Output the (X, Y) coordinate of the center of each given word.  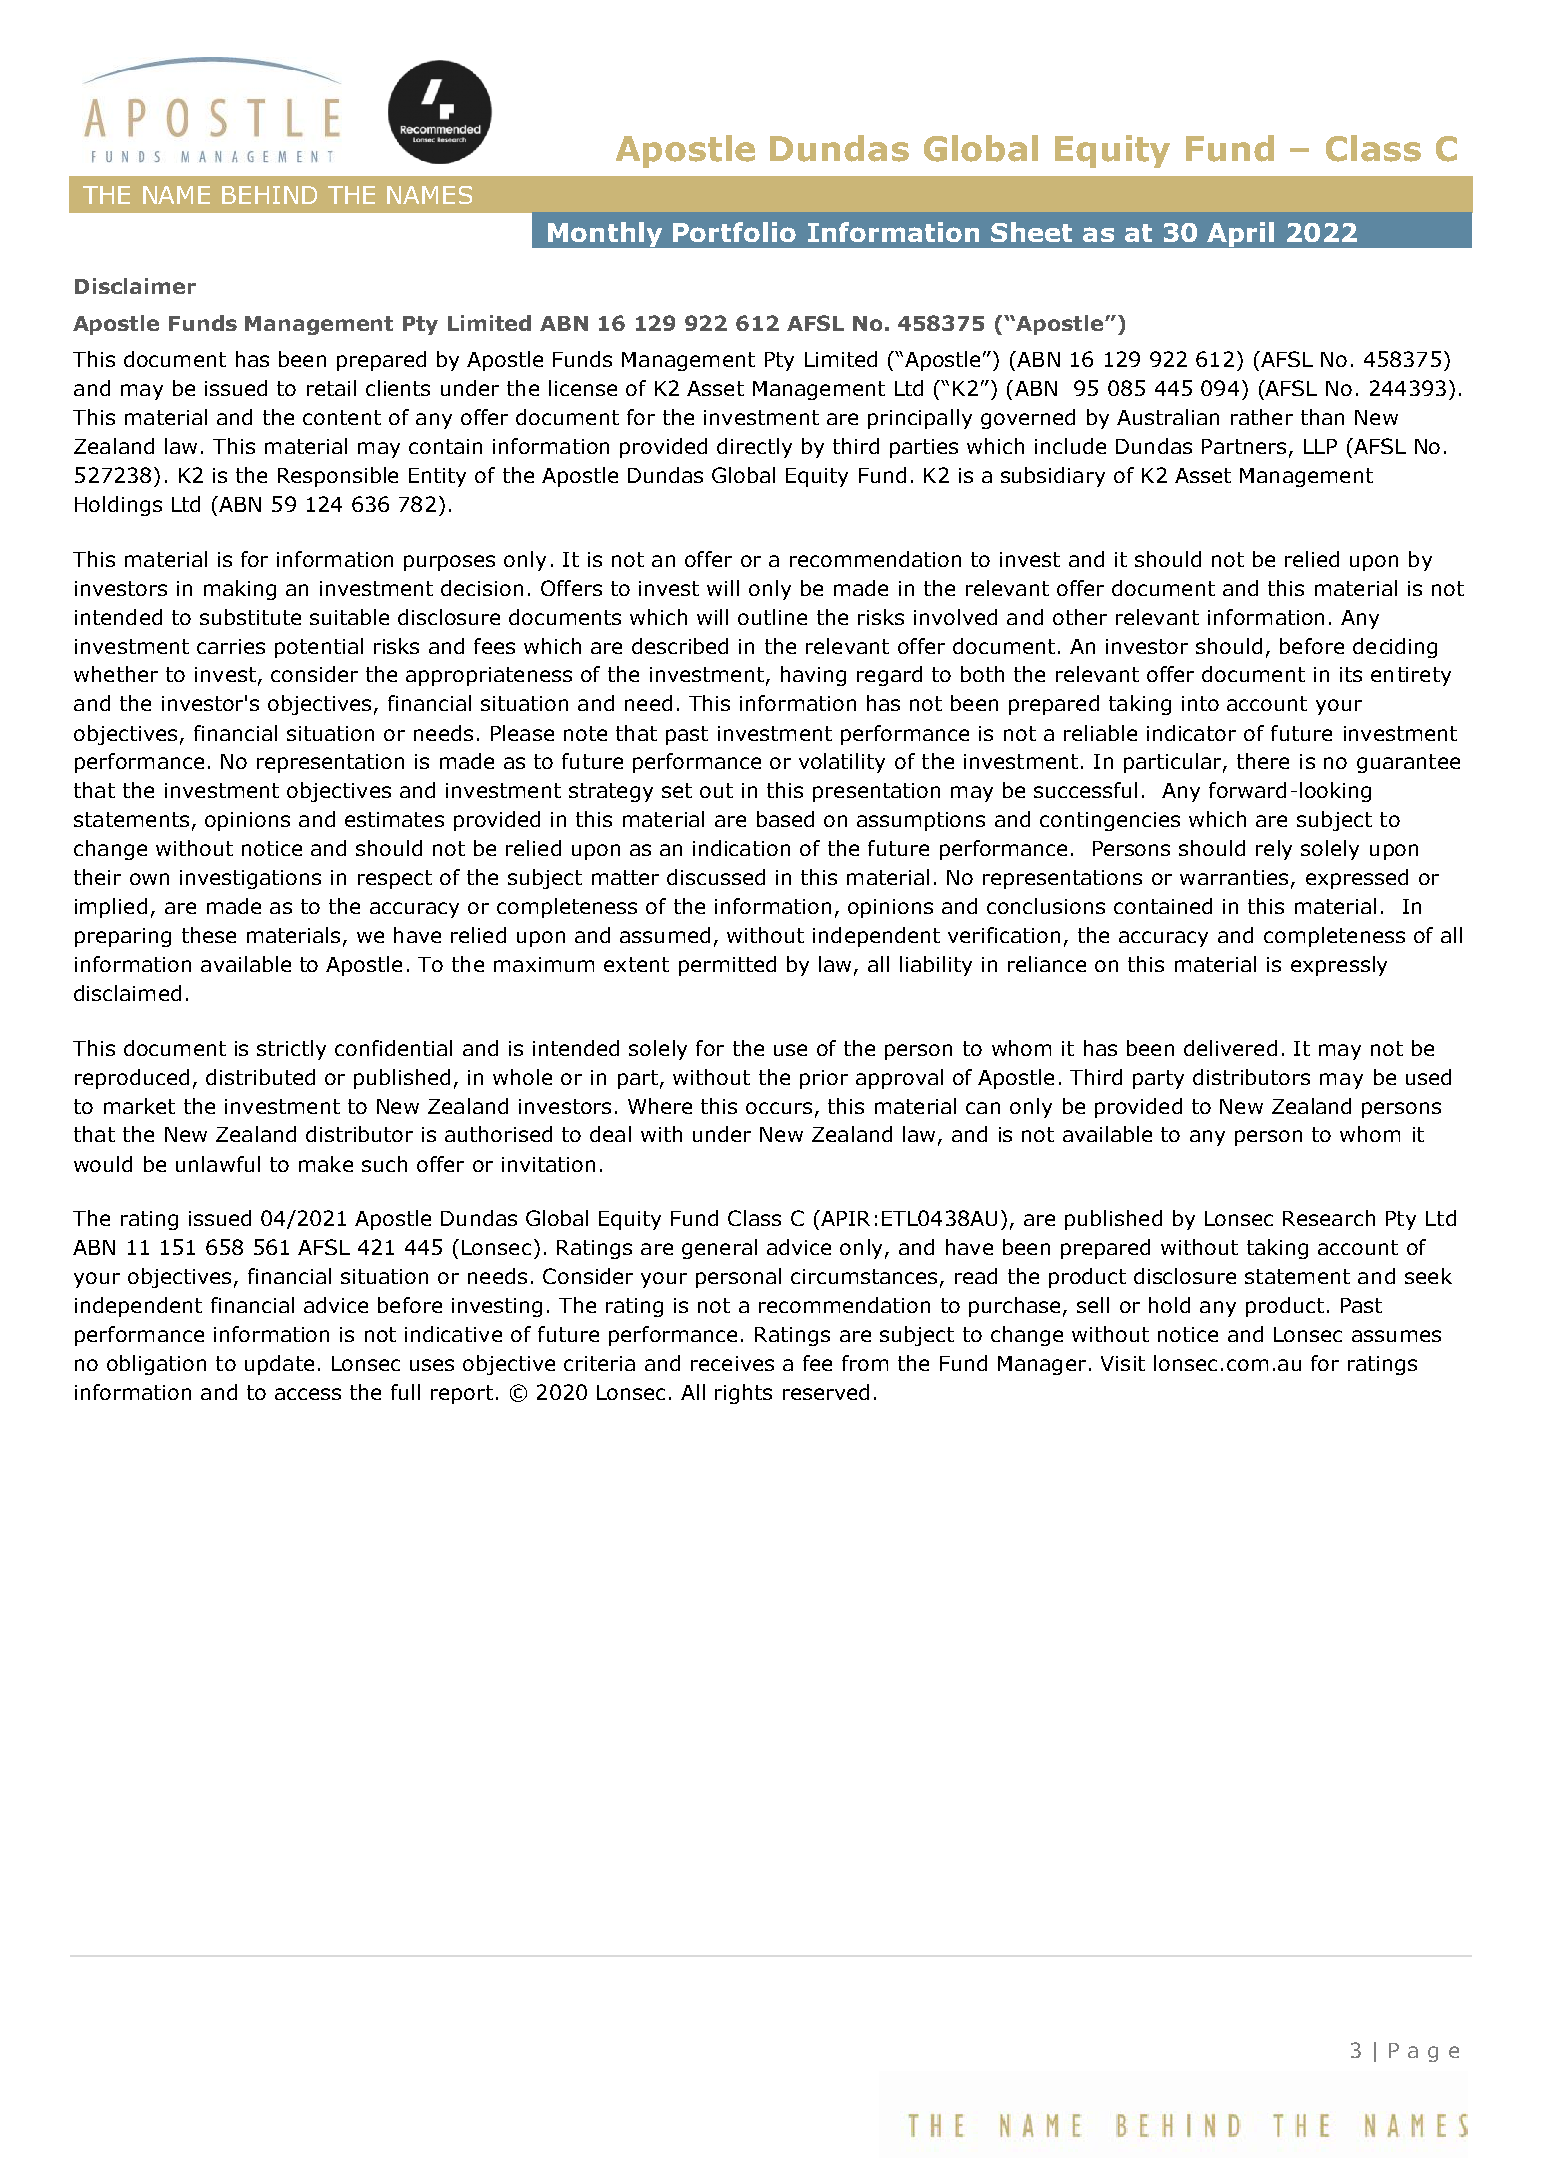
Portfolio (734, 232)
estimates (394, 819)
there (1263, 761)
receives (732, 1363)
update (279, 1365)
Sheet (1031, 232)
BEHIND (269, 195)
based (785, 819)
